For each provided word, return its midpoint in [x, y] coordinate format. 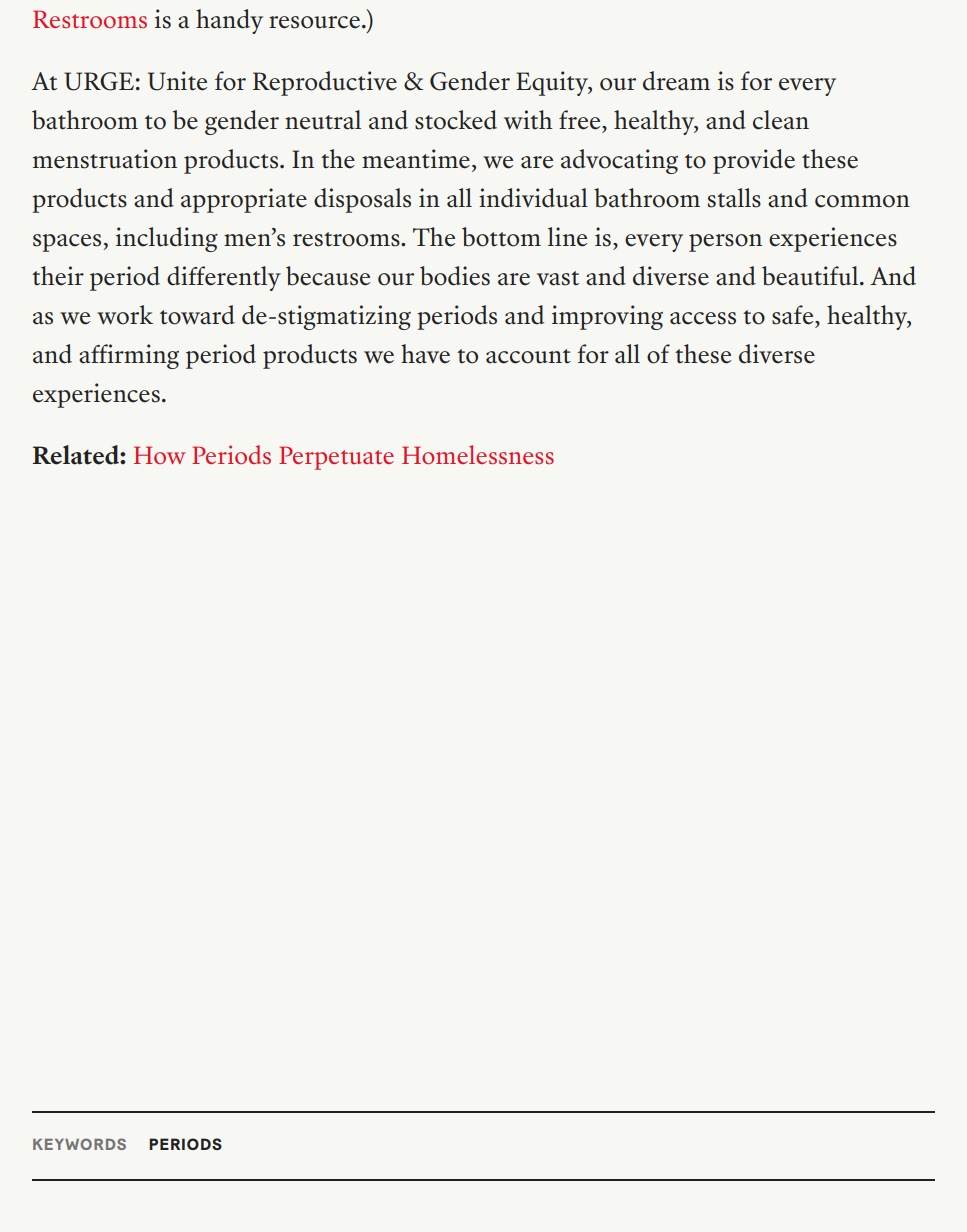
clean [781, 120]
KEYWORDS [79, 1144]
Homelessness [478, 454]
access [703, 318]
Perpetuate [336, 458]
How [159, 455]
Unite [177, 81]
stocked [456, 120]
